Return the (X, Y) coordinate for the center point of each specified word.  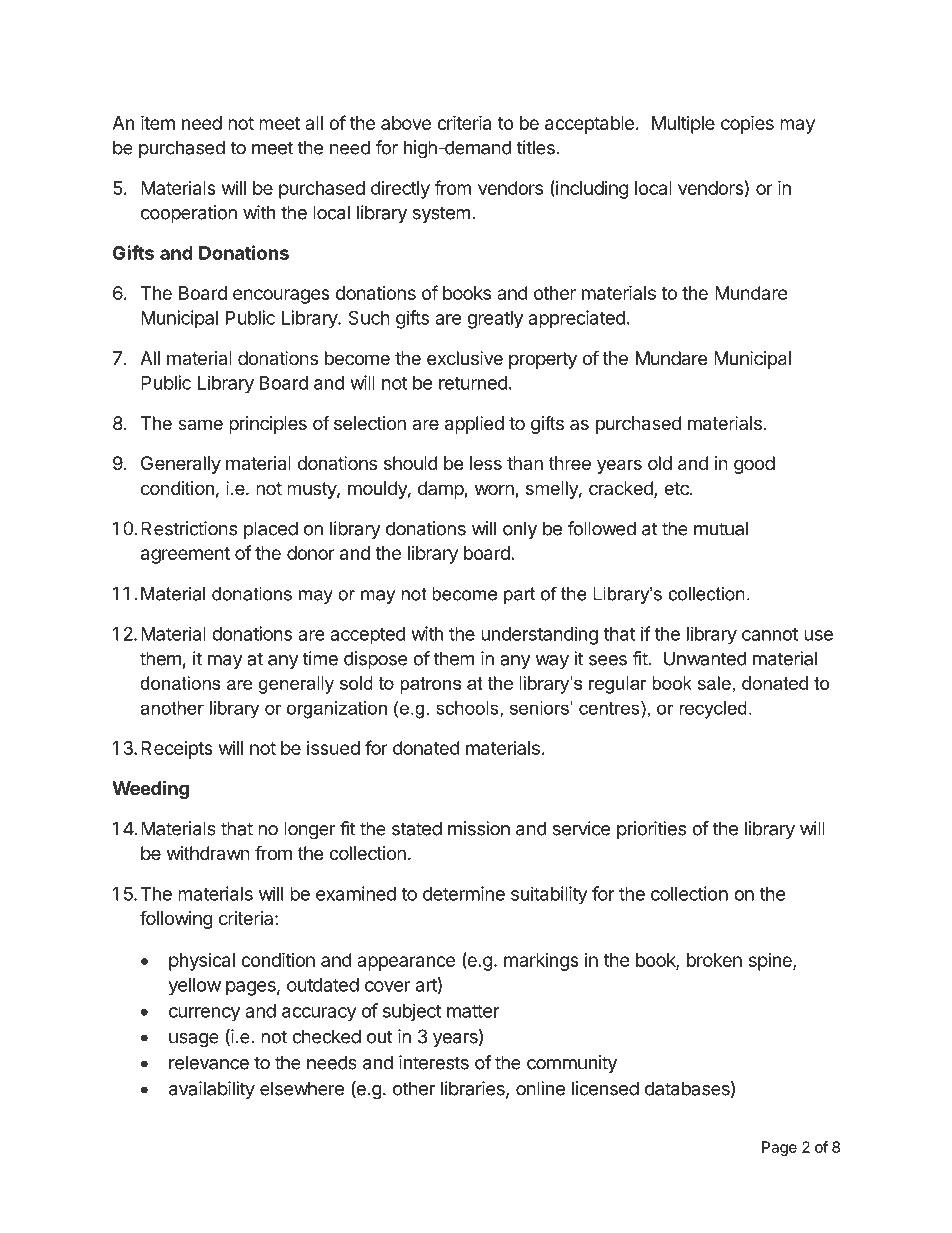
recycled (713, 710)
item (158, 122)
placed (271, 530)
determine (464, 893)
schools (468, 709)
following (176, 919)
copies (747, 124)
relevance (209, 1062)
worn (495, 491)
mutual (721, 528)
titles (536, 147)
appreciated (576, 319)
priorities (651, 830)
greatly (495, 320)
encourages (281, 296)
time (320, 658)
